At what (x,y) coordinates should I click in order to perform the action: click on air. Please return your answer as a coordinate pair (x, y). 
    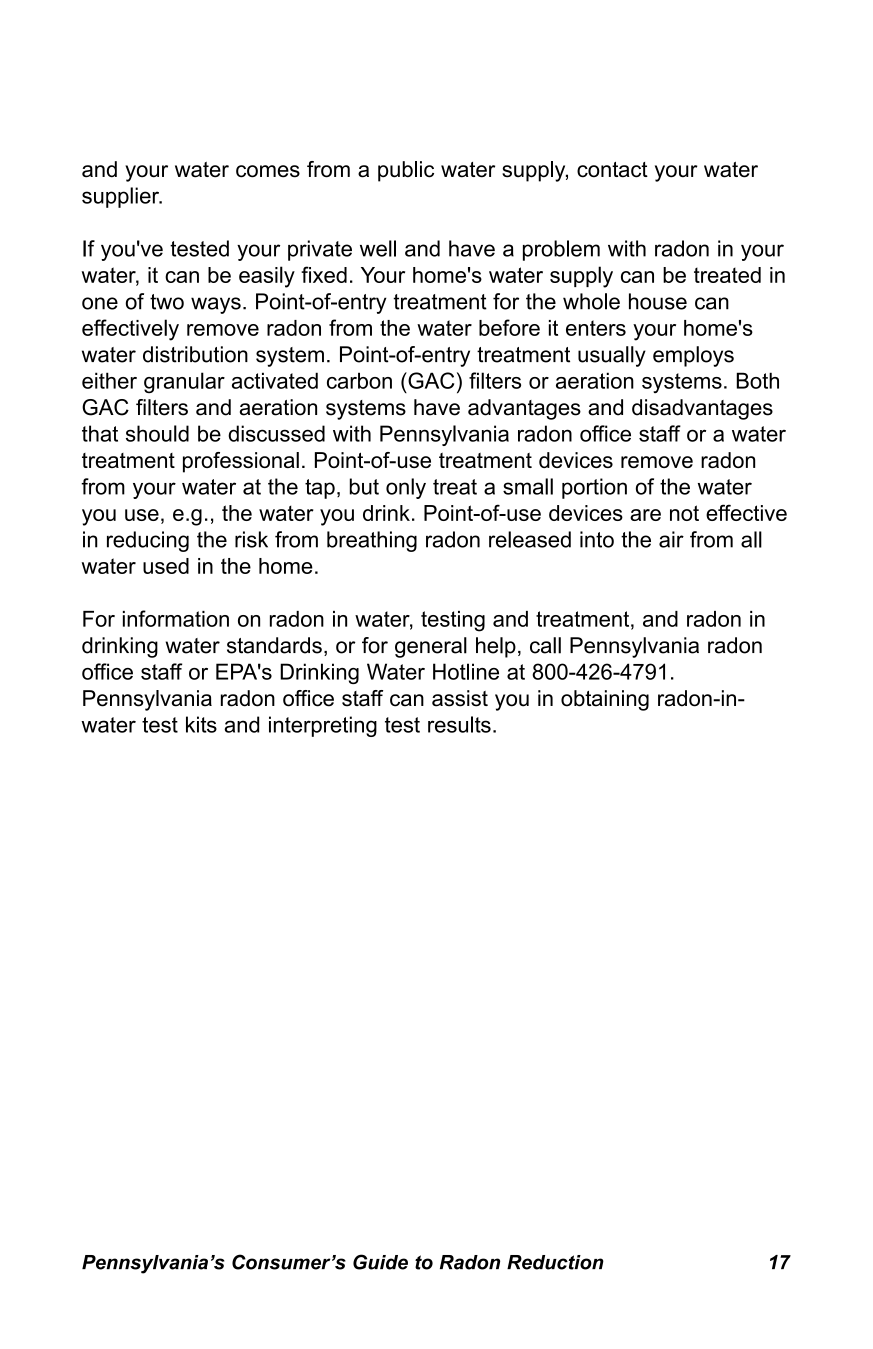
    Looking at the image, I should click on (671, 539).
